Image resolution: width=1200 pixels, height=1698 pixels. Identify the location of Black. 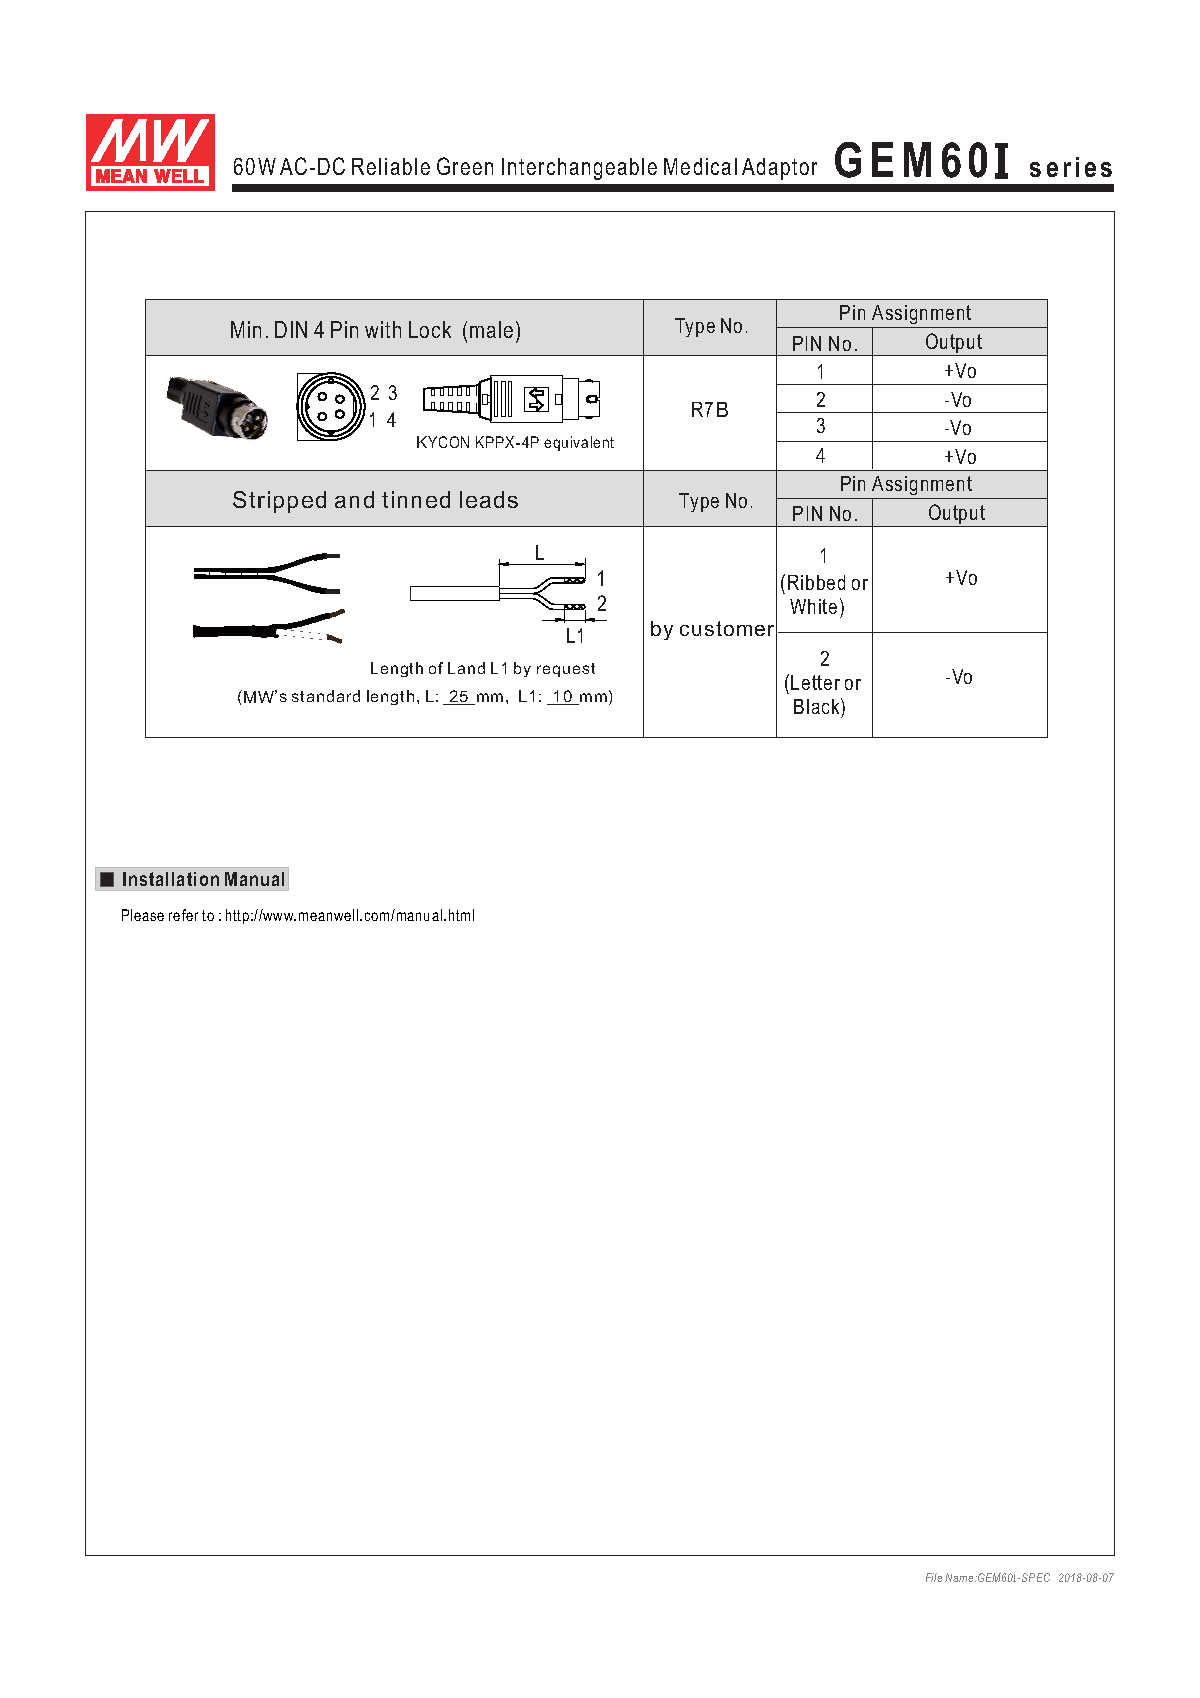
(818, 708).
